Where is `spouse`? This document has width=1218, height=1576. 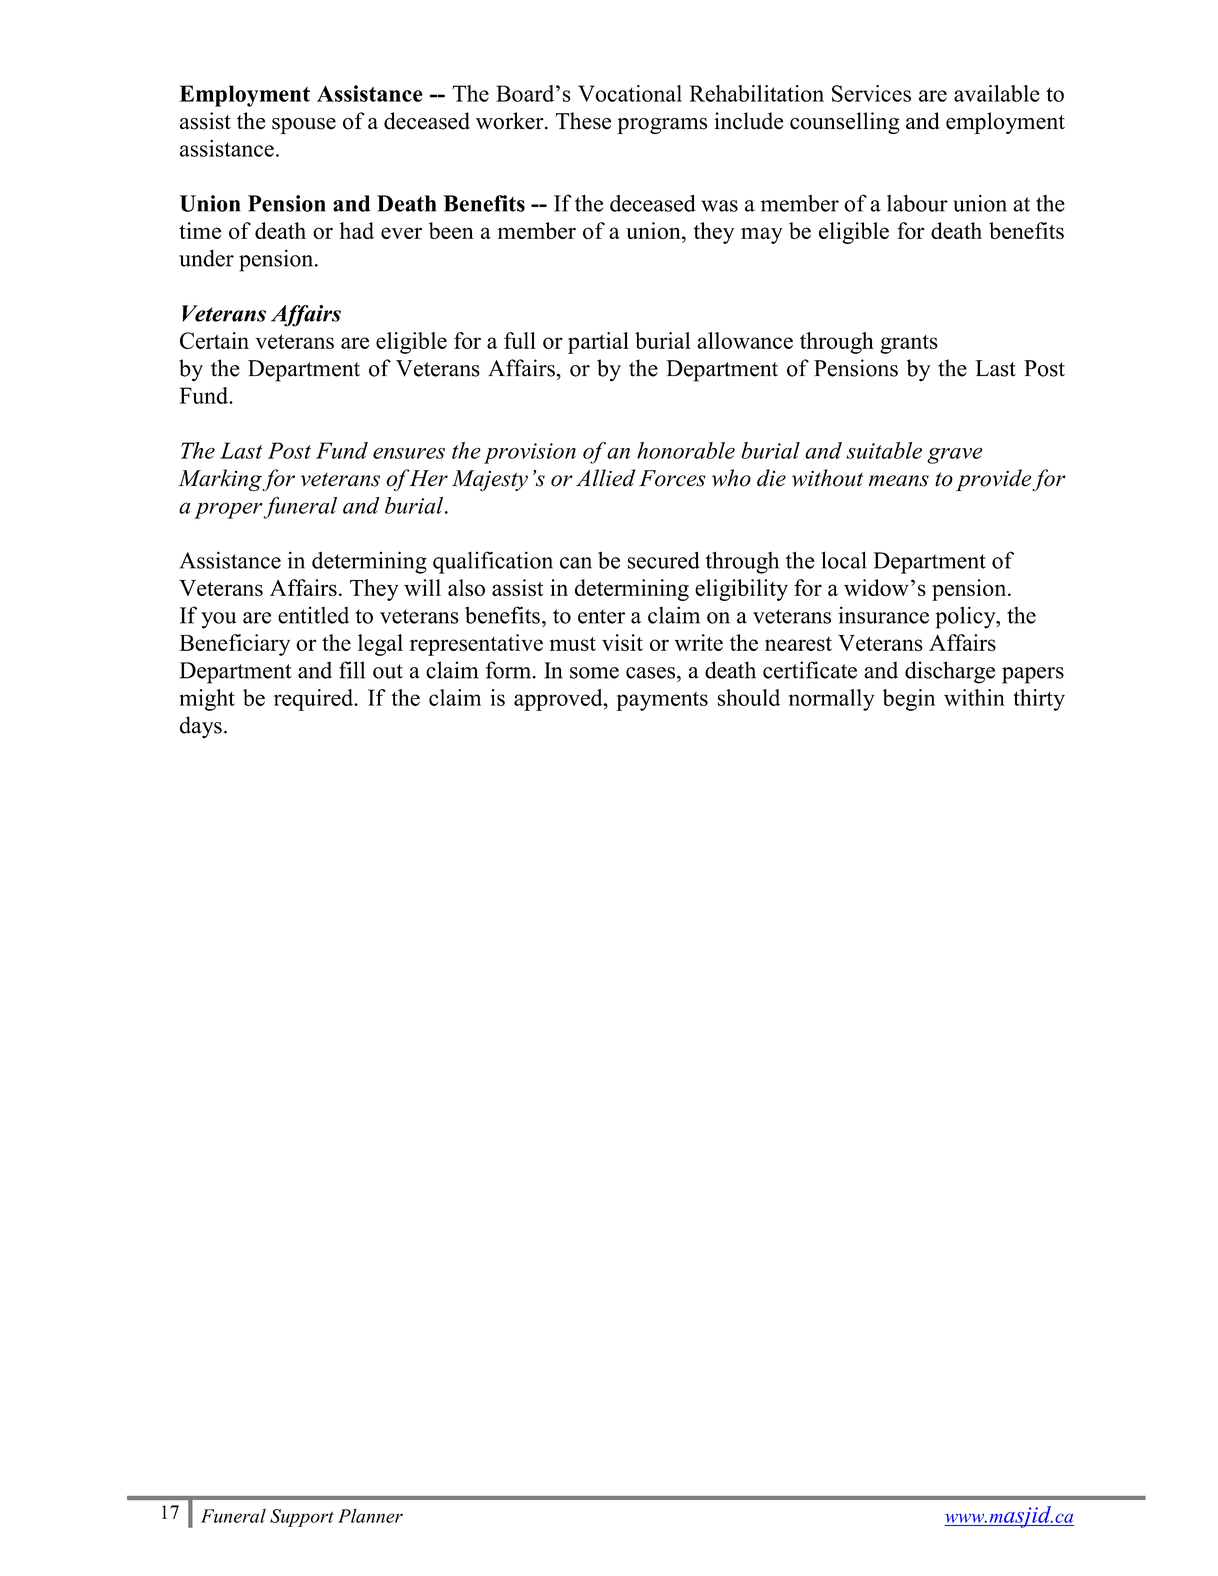 spouse is located at coordinates (304, 126).
